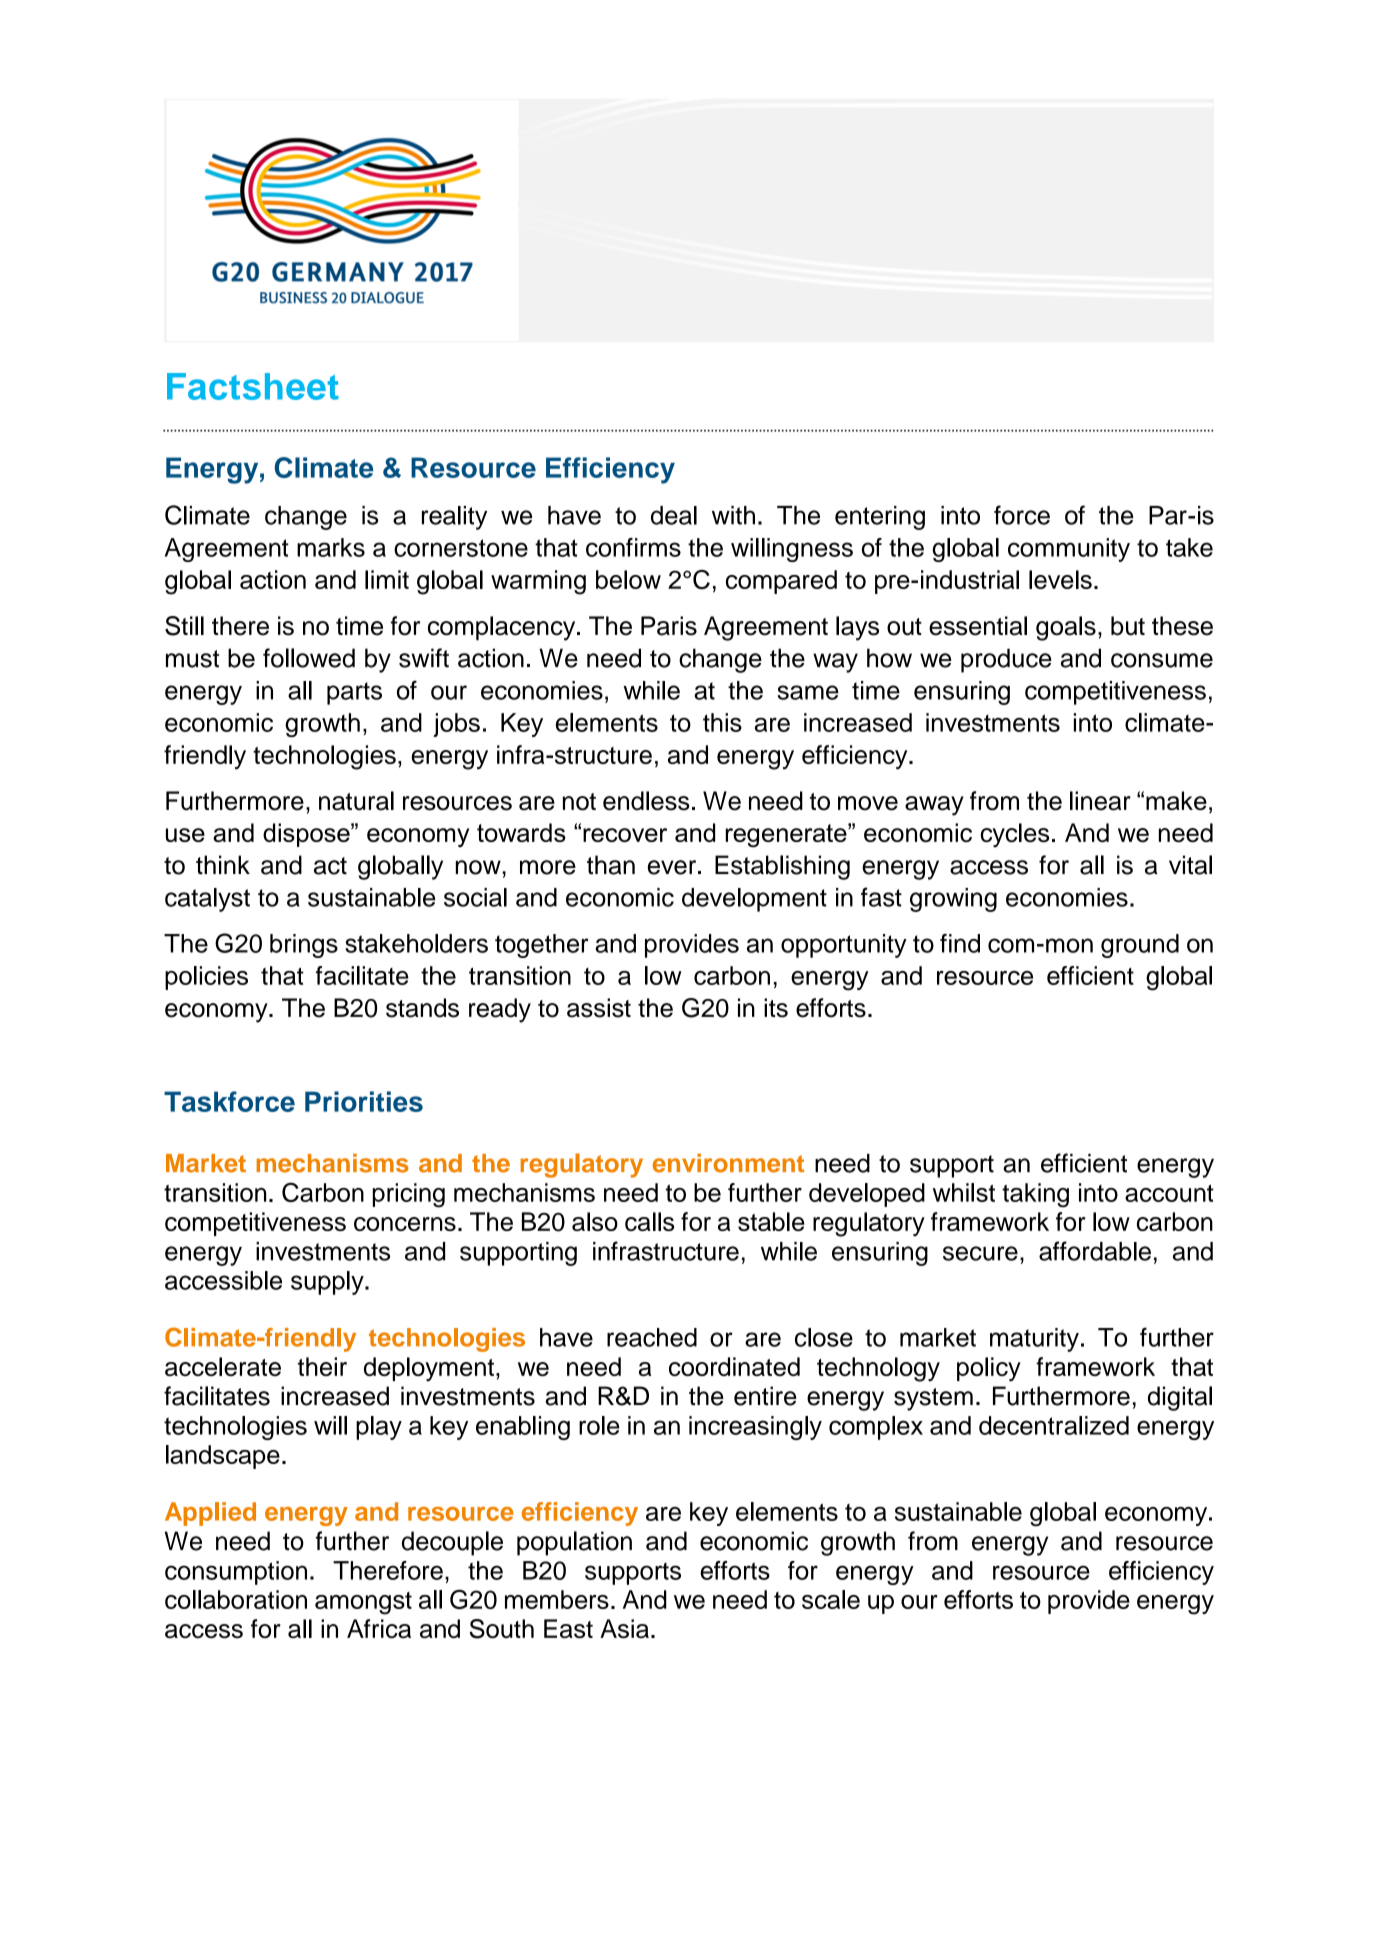 This screenshot has width=1378, height=1949. What do you see at coordinates (1069, 550) in the screenshot?
I see `community` at bounding box center [1069, 550].
